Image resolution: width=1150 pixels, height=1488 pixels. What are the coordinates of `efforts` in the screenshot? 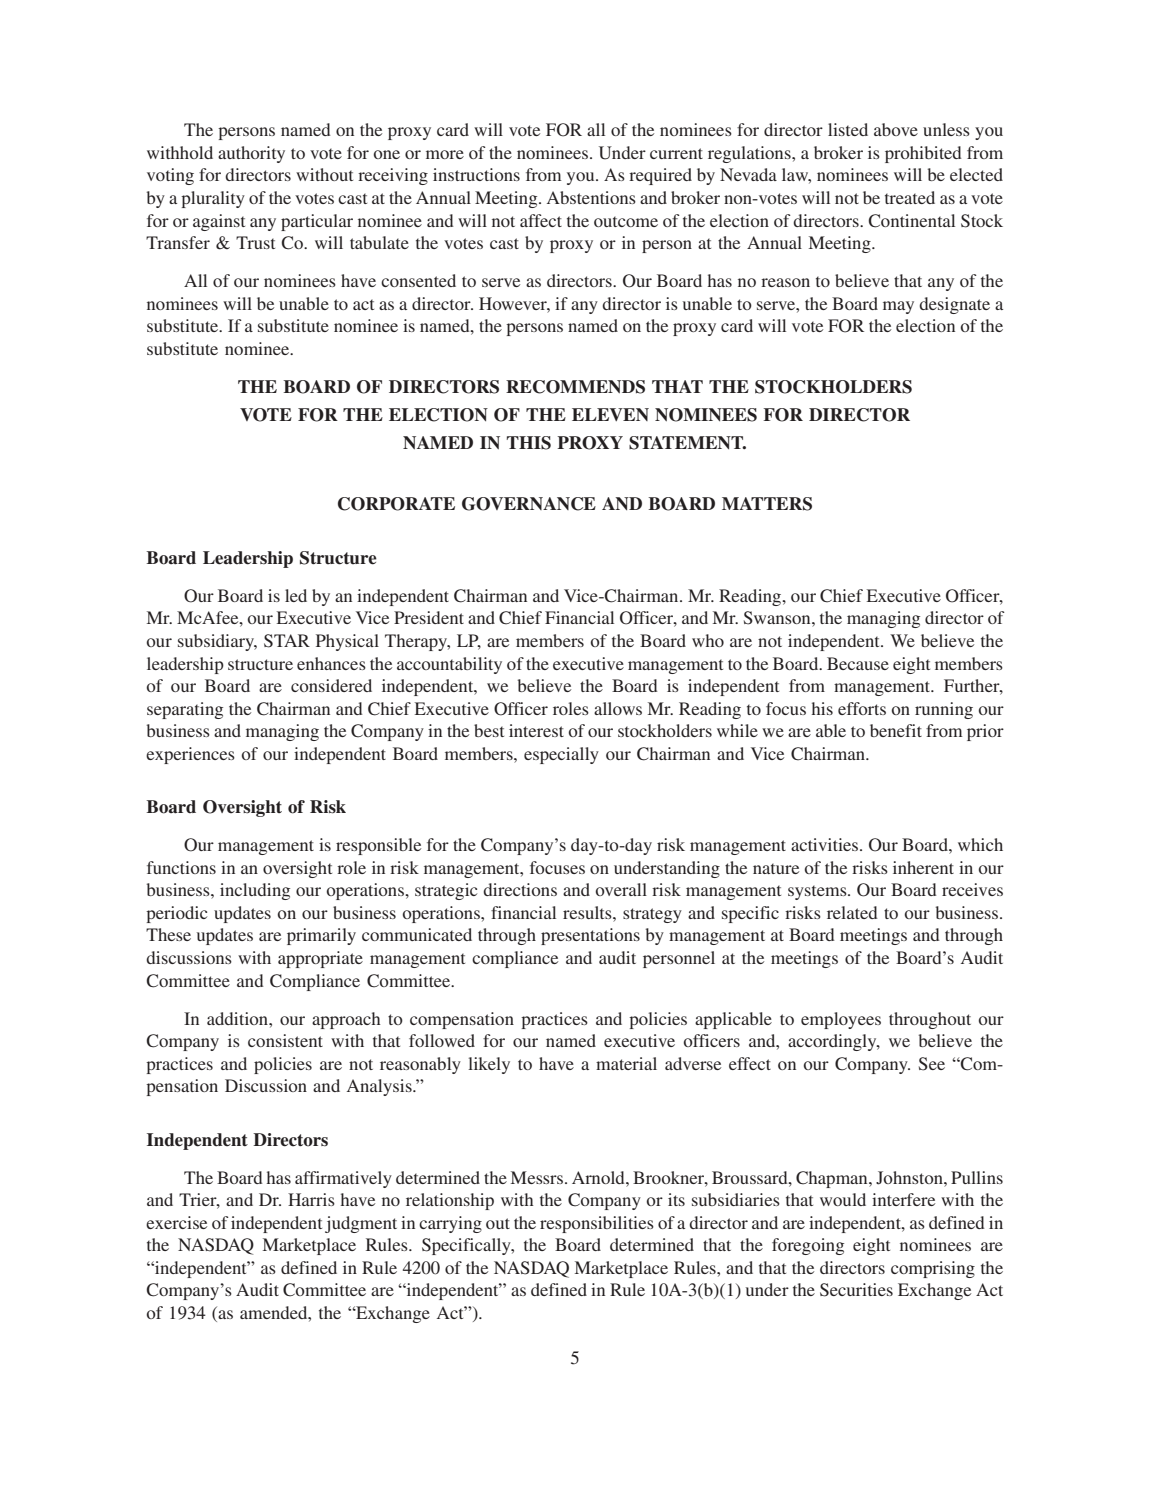 It's located at (862, 708).
